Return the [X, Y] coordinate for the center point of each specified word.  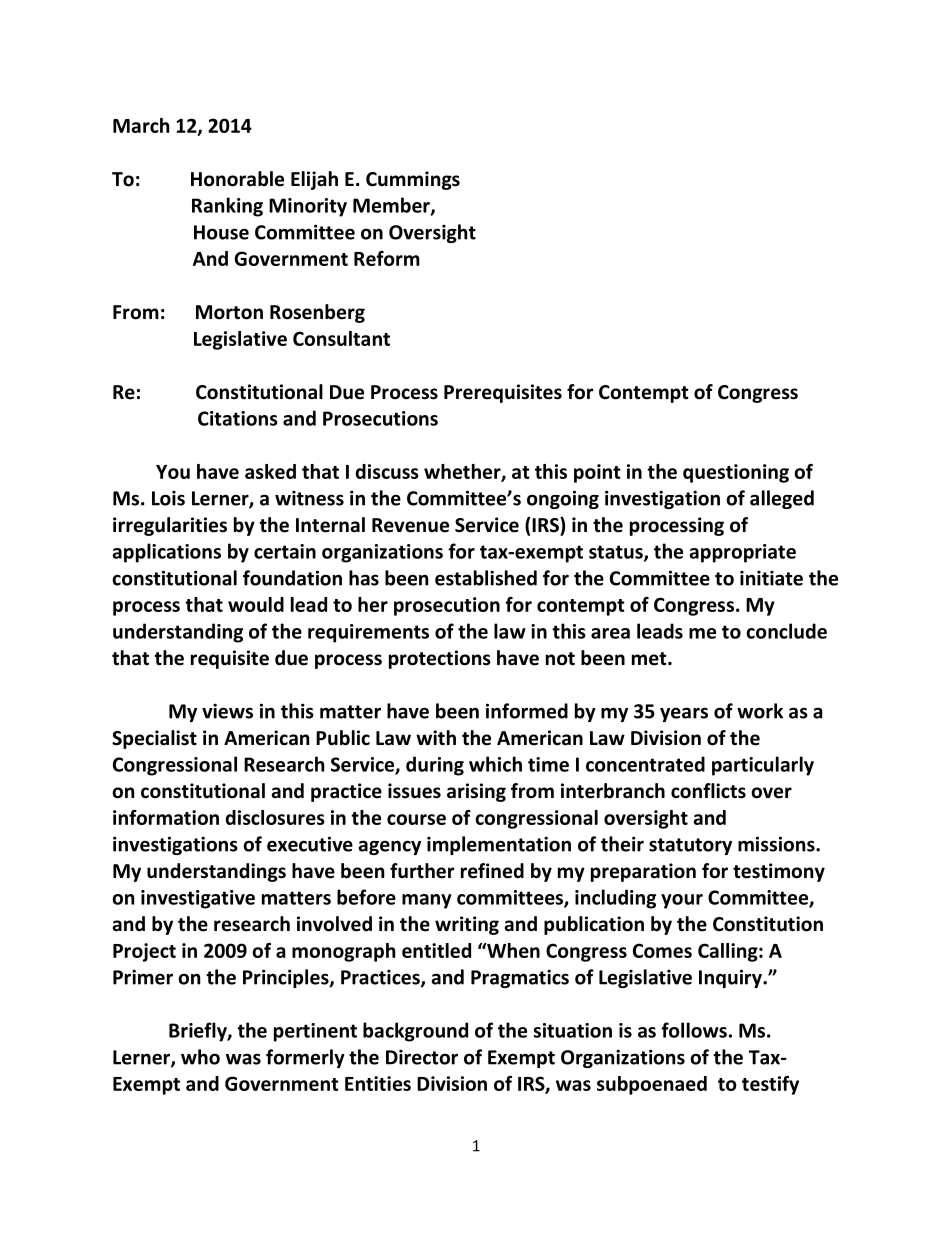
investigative [198, 899]
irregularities [170, 526]
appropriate [742, 553]
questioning [736, 473]
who [200, 1057]
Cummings [413, 180]
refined [492, 871]
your [682, 901]
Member [392, 206]
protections [440, 659]
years [684, 714]
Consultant [341, 338]
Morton [229, 312]
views [227, 711]
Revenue [410, 525]
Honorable [237, 179]
